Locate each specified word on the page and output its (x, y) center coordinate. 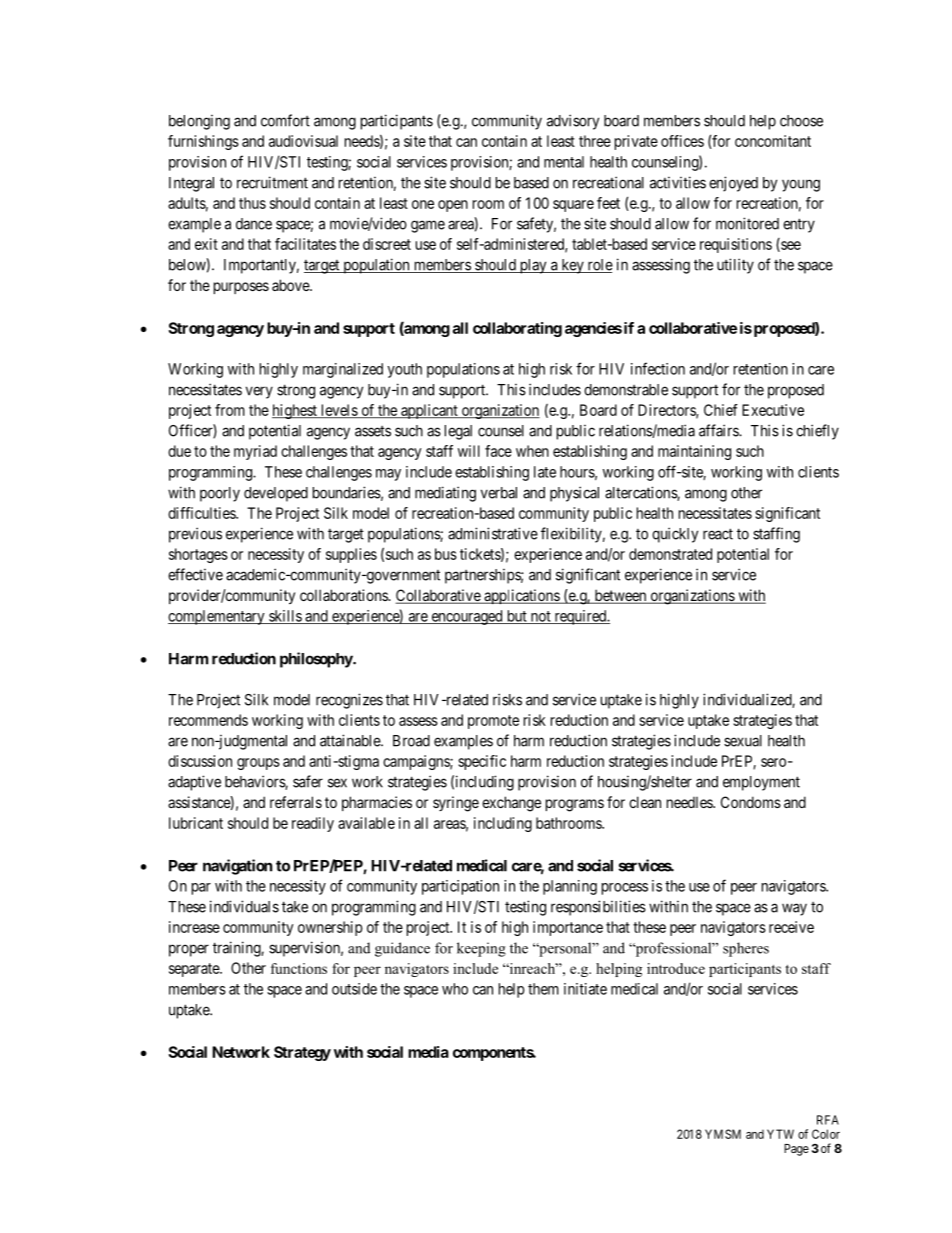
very (259, 392)
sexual (743, 741)
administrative (493, 533)
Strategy (302, 1053)
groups (258, 764)
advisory (573, 122)
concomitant (773, 141)
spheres (746, 949)
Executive (773, 410)
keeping (481, 949)
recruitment (272, 182)
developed (276, 494)
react (718, 534)
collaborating (517, 329)
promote (493, 722)
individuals (244, 906)
